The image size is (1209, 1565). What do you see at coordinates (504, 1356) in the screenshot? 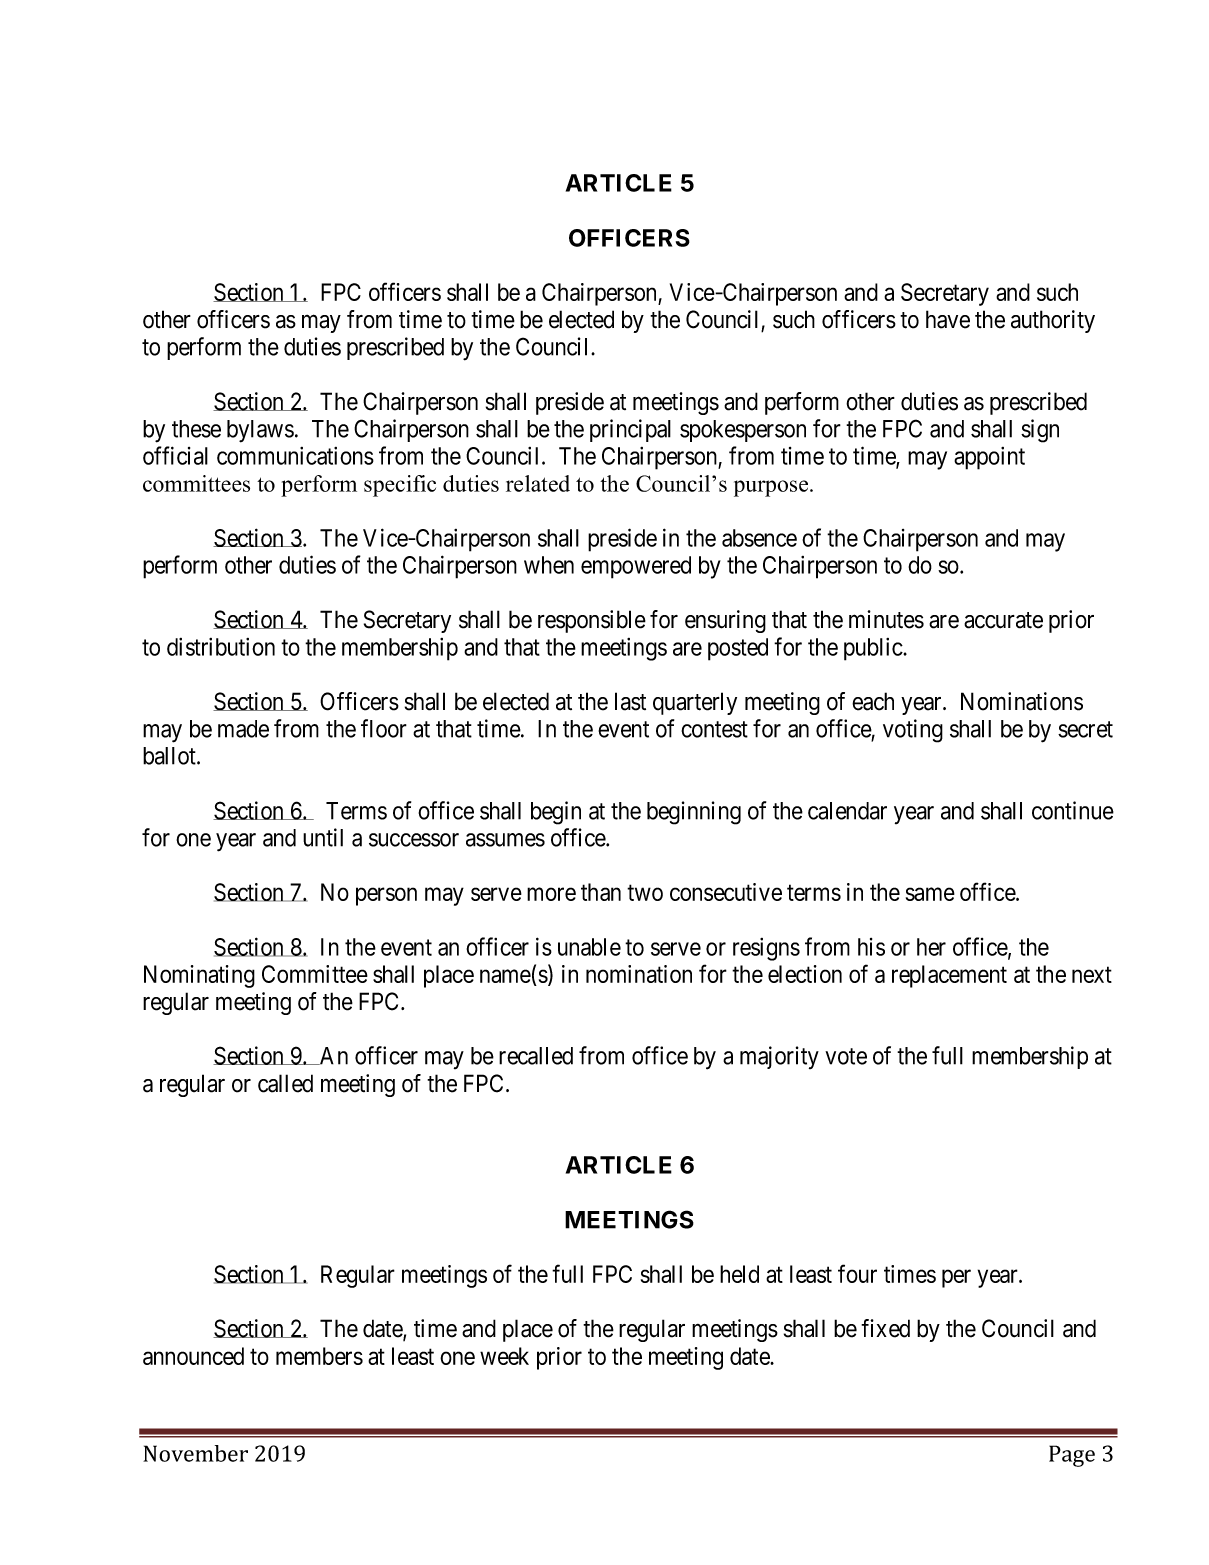
I see `week` at bounding box center [504, 1356].
